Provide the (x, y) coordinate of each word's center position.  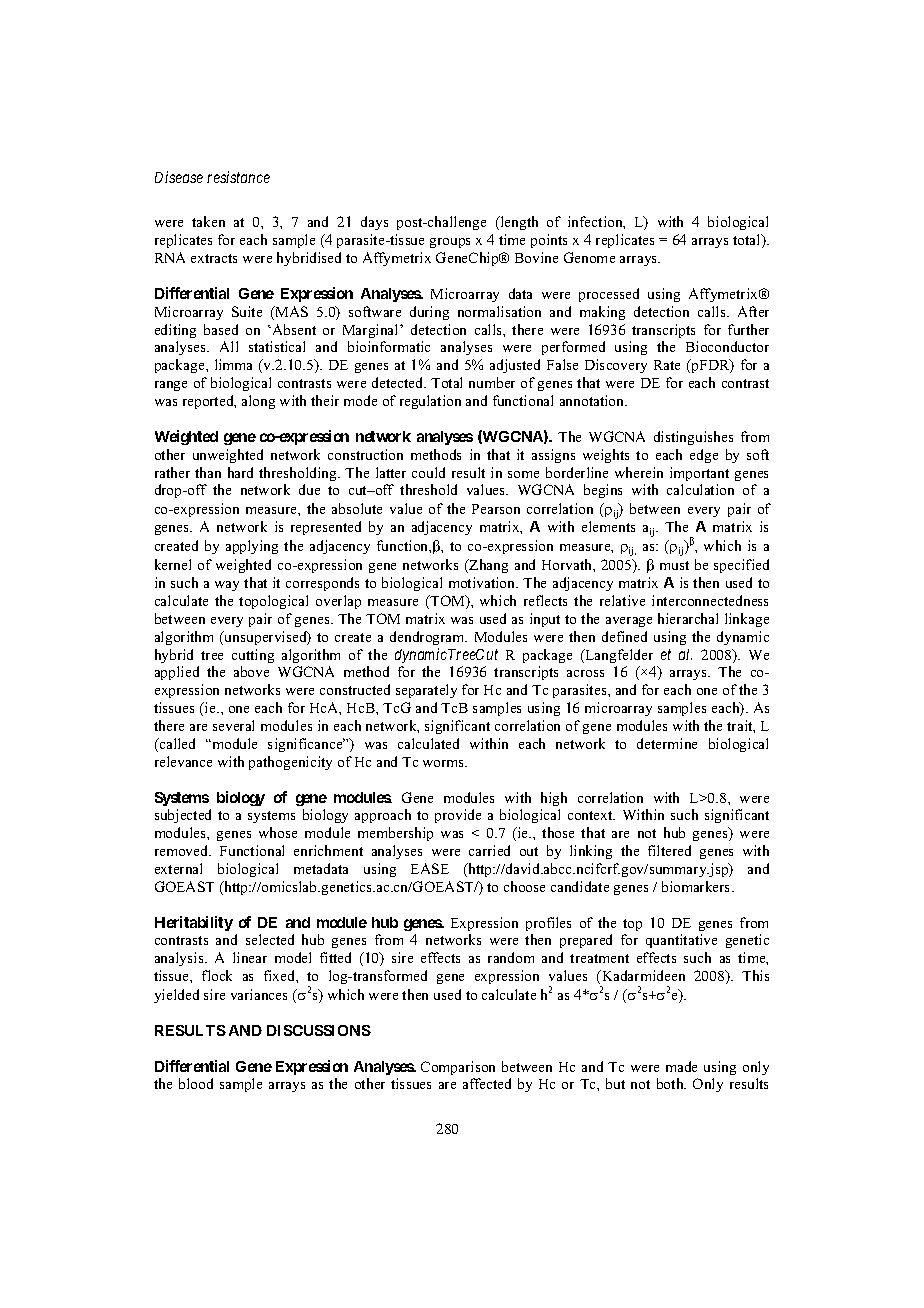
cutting (253, 656)
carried (489, 850)
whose (278, 832)
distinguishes (693, 438)
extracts (214, 258)
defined (624, 636)
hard (240, 472)
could (428, 472)
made (681, 1066)
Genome (589, 257)
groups (450, 243)
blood (196, 1083)
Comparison (458, 1068)
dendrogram (428, 638)
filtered (669, 850)
